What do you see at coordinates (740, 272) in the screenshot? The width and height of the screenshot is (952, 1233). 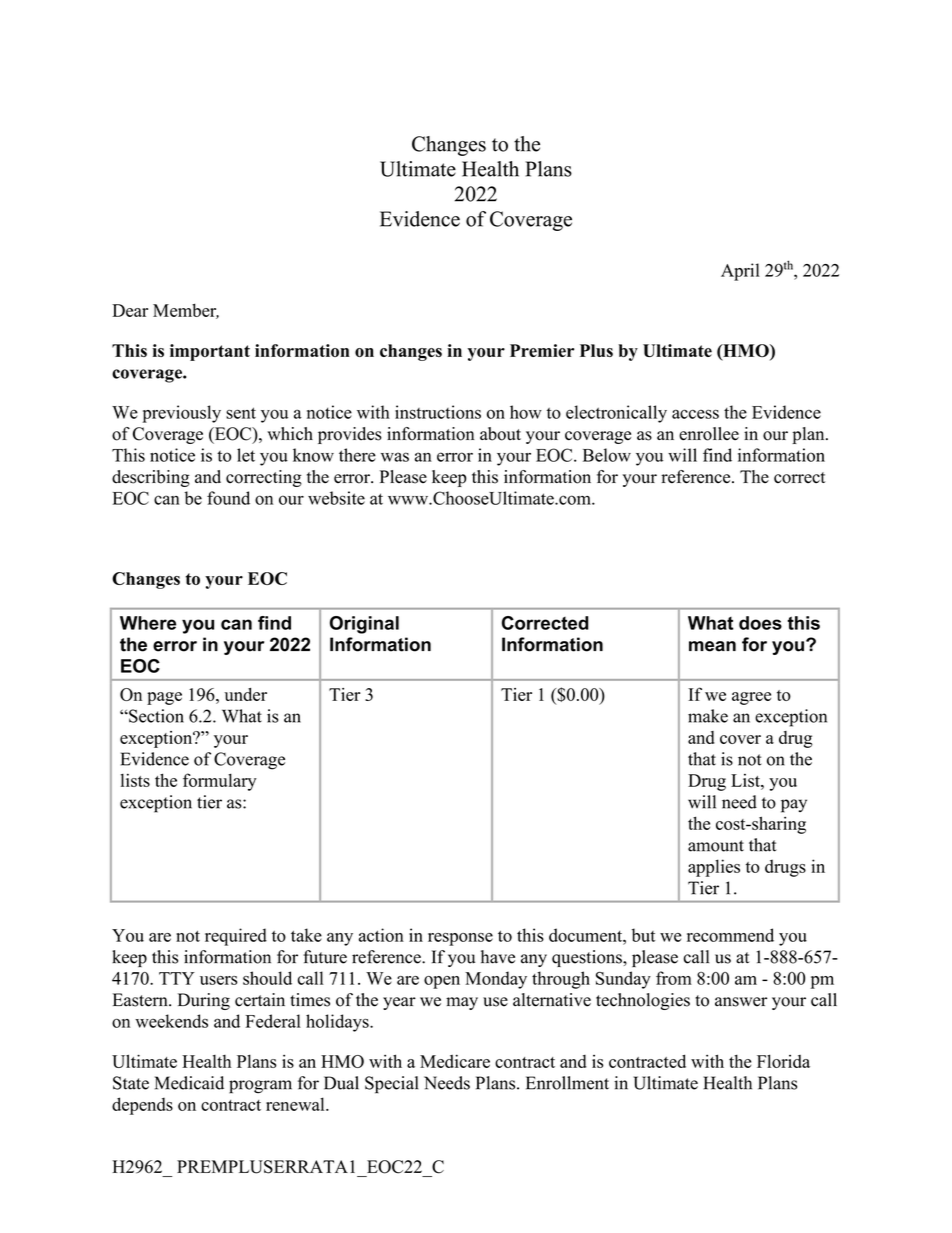 I see `April` at bounding box center [740, 272].
